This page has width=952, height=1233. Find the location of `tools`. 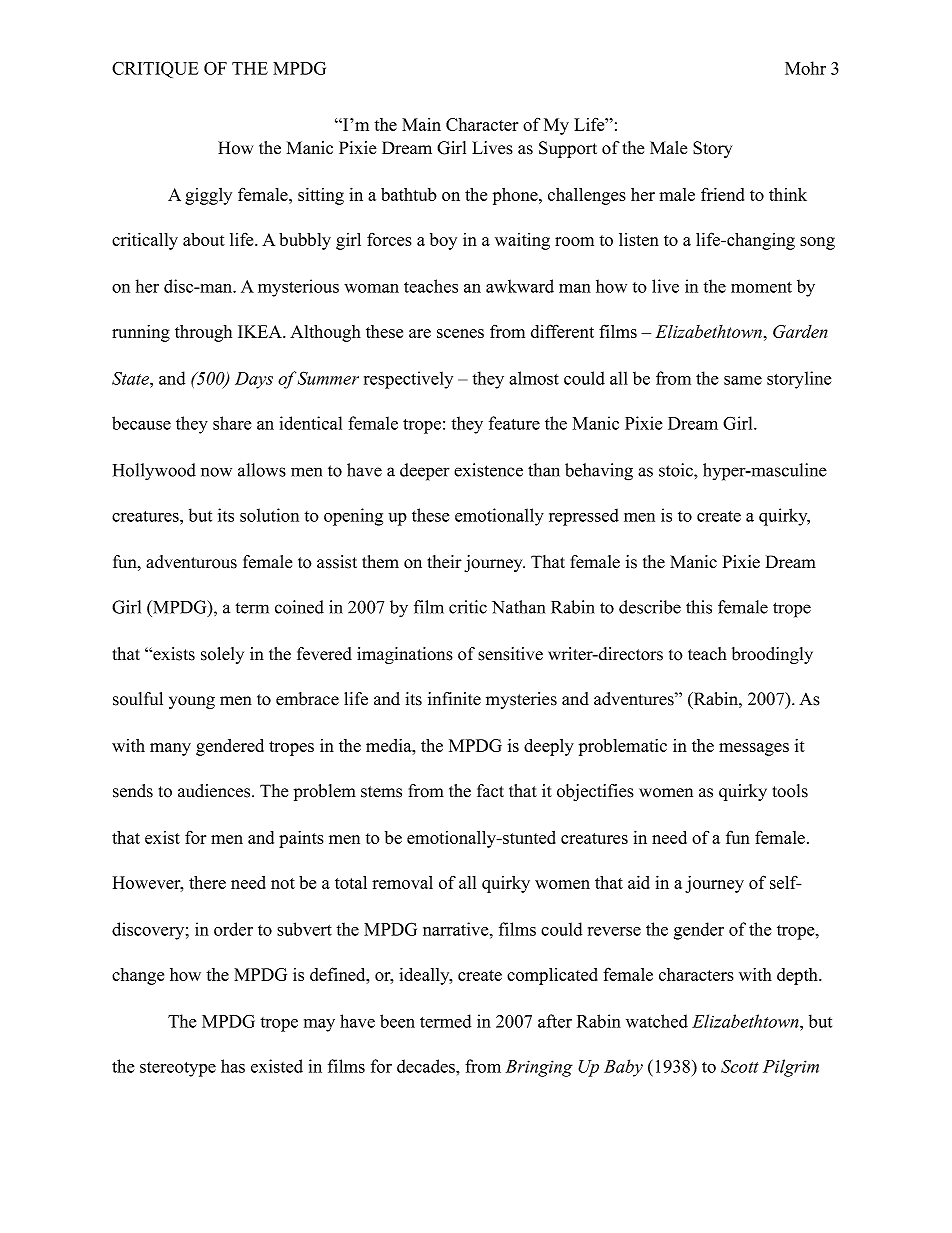

tools is located at coordinates (790, 791).
